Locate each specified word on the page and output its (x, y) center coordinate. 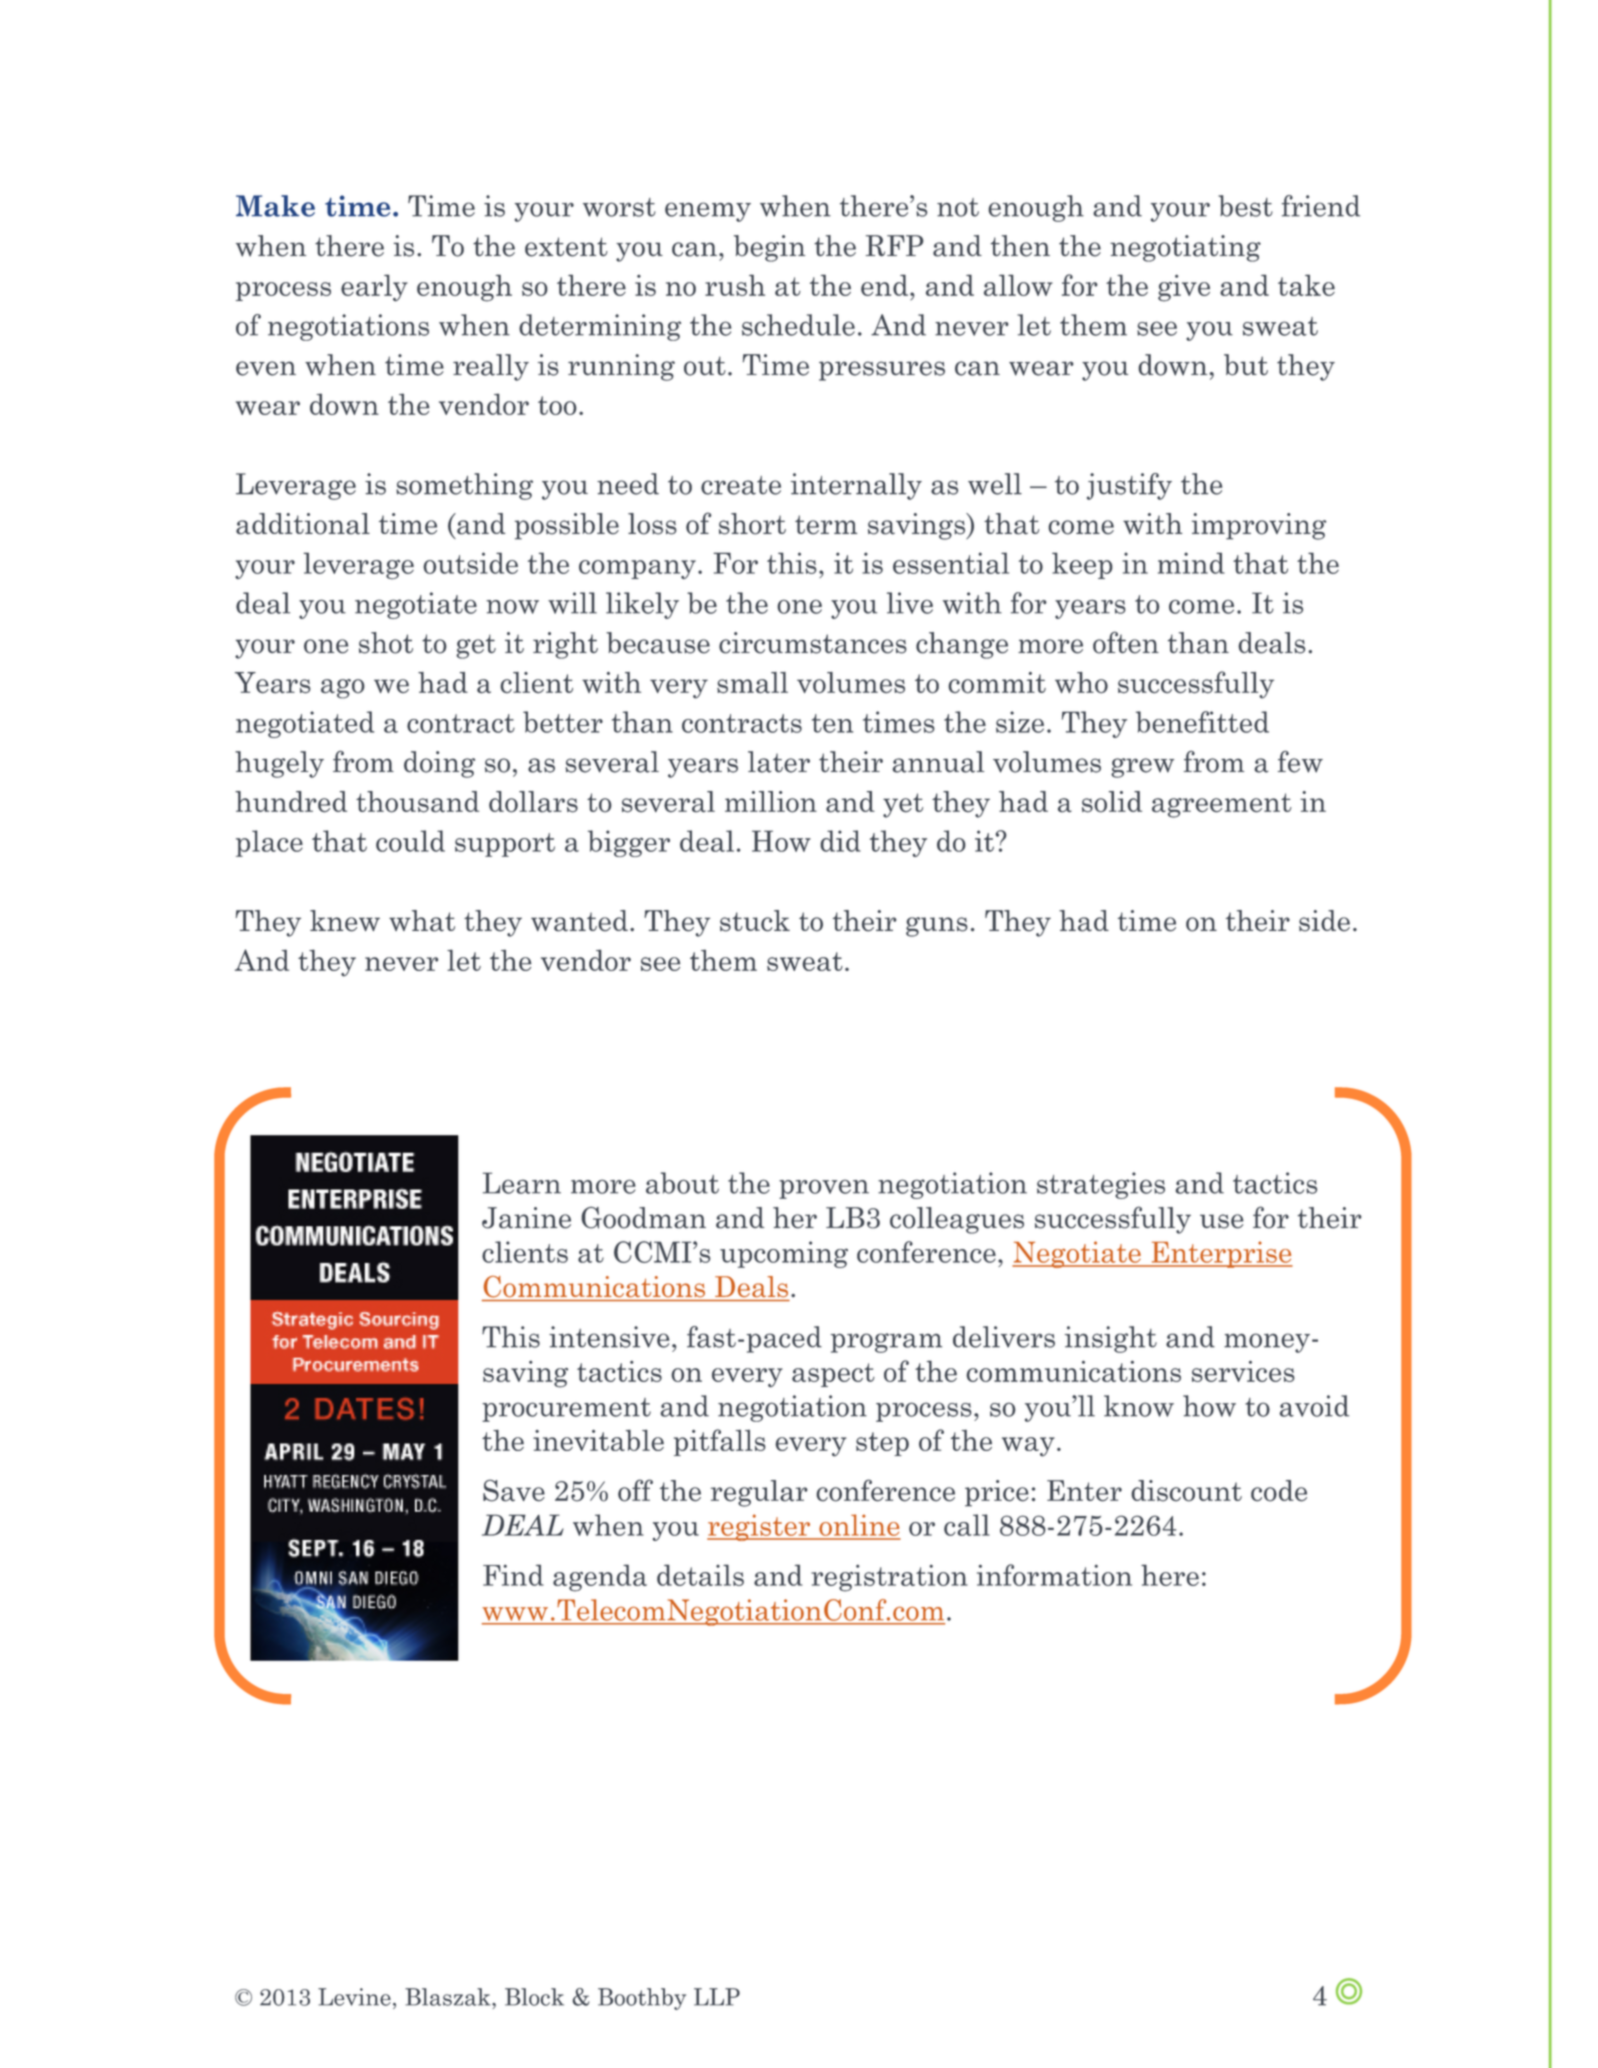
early (374, 288)
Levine (354, 1997)
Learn (522, 1183)
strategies (1101, 1185)
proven (824, 1189)
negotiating (1185, 248)
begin (769, 248)
